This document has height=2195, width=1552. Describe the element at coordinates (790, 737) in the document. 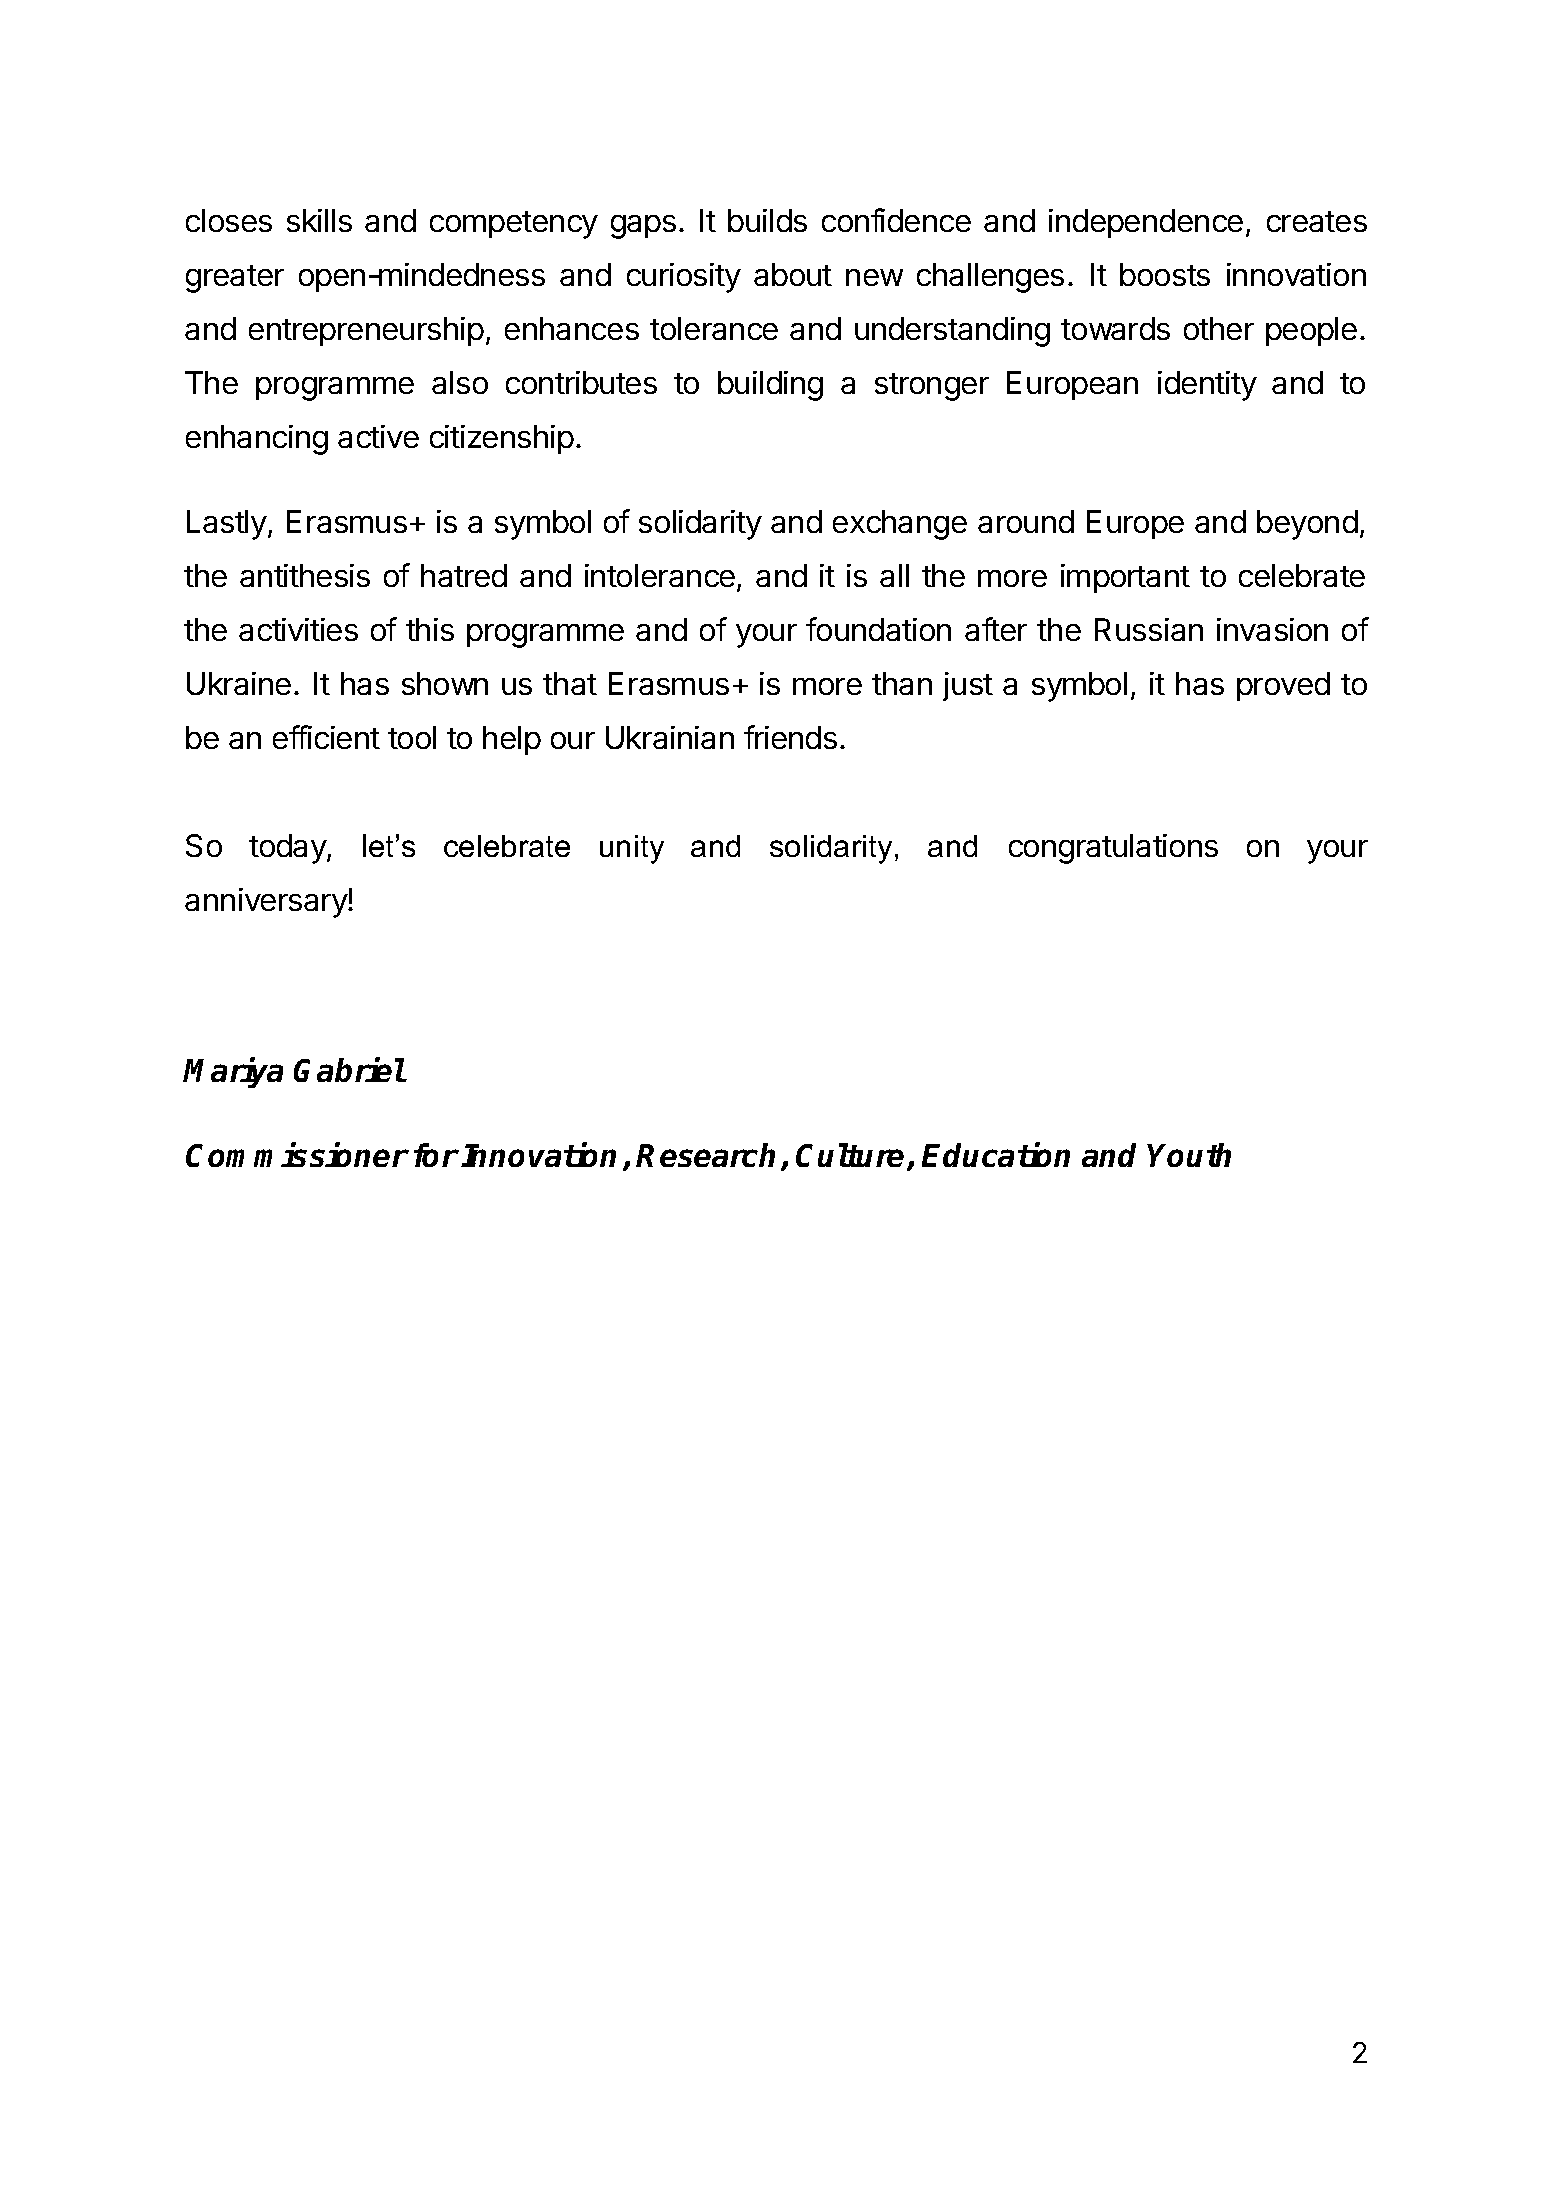

I see `friends` at that location.
